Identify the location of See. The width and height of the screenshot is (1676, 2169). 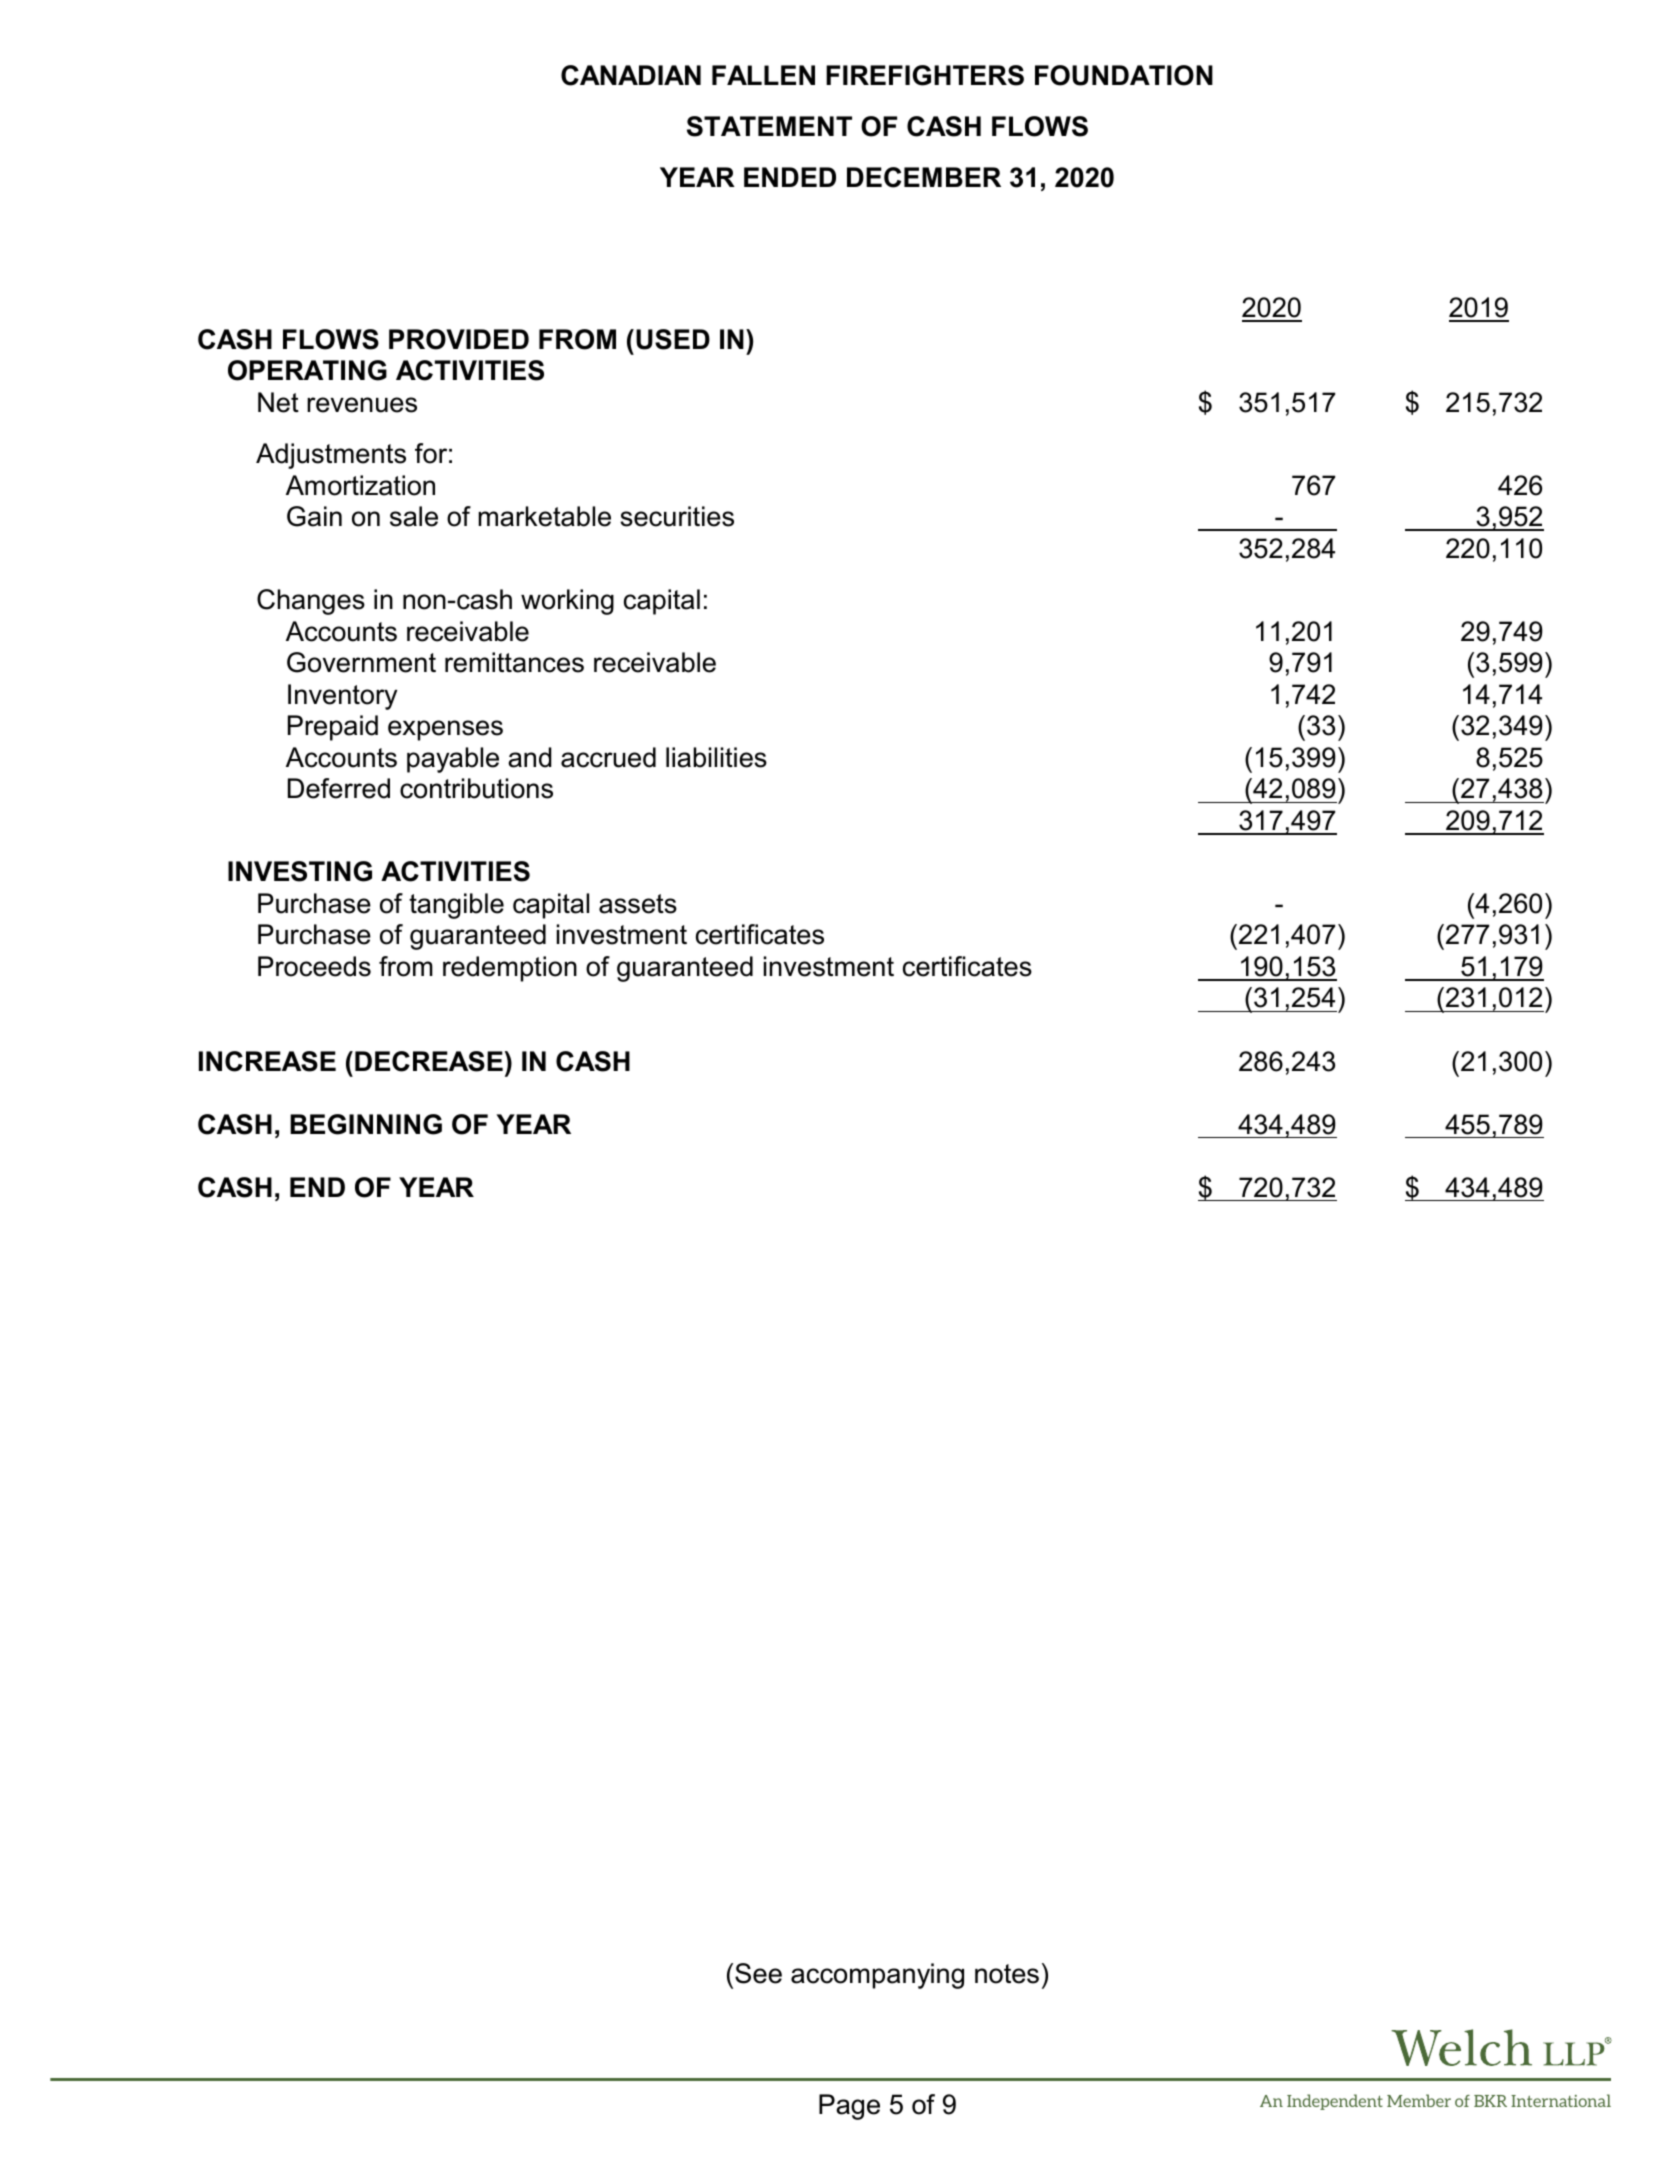
(758, 1973).
